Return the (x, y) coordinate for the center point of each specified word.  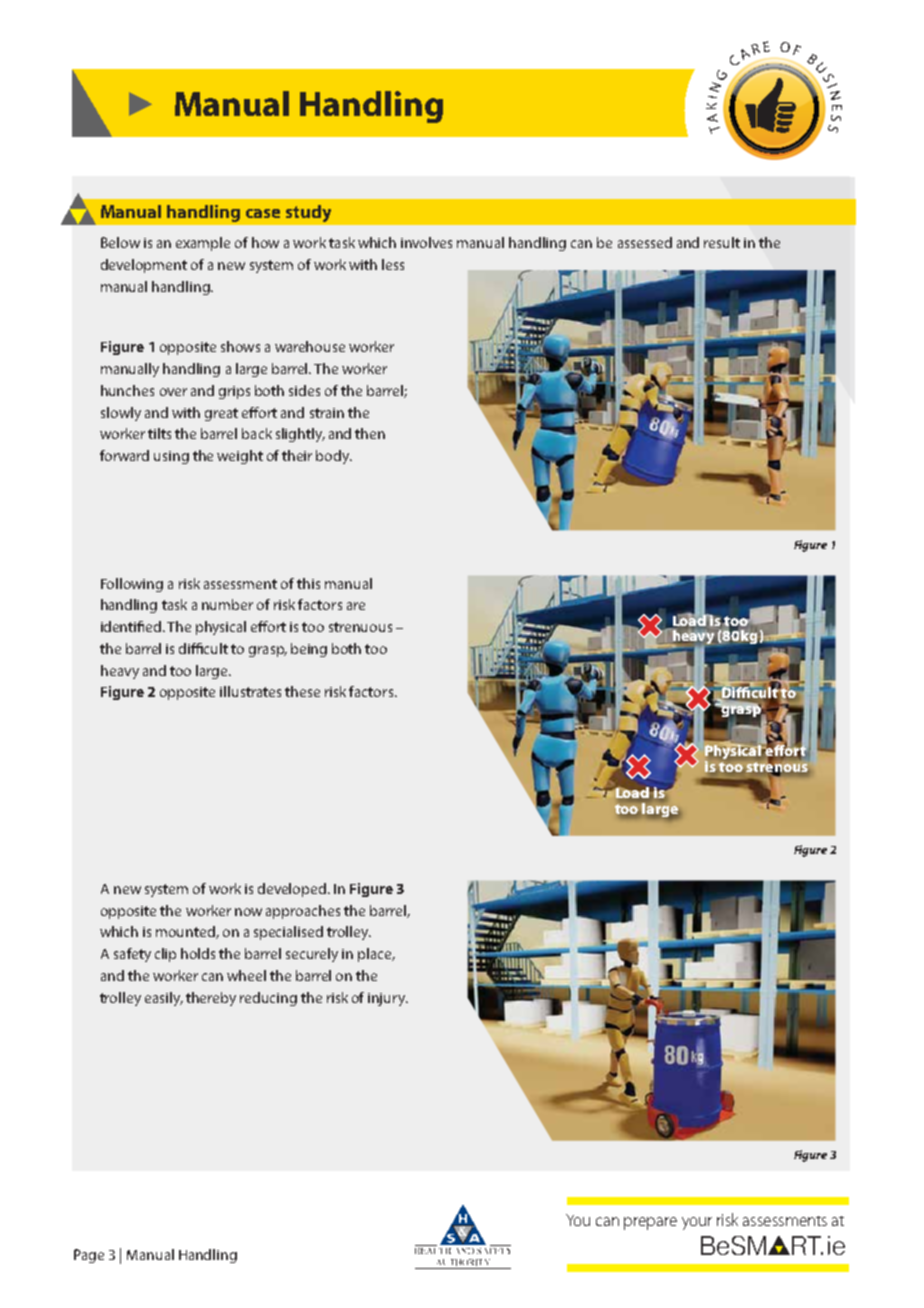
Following (132, 585)
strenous (777, 767)
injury (388, 999)
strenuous (360, 627)
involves (426, 242)
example (203, 244)
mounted (186, 932)
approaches (303, 912)
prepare (650, 1223)
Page (89, 1256)
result (722, 242)
